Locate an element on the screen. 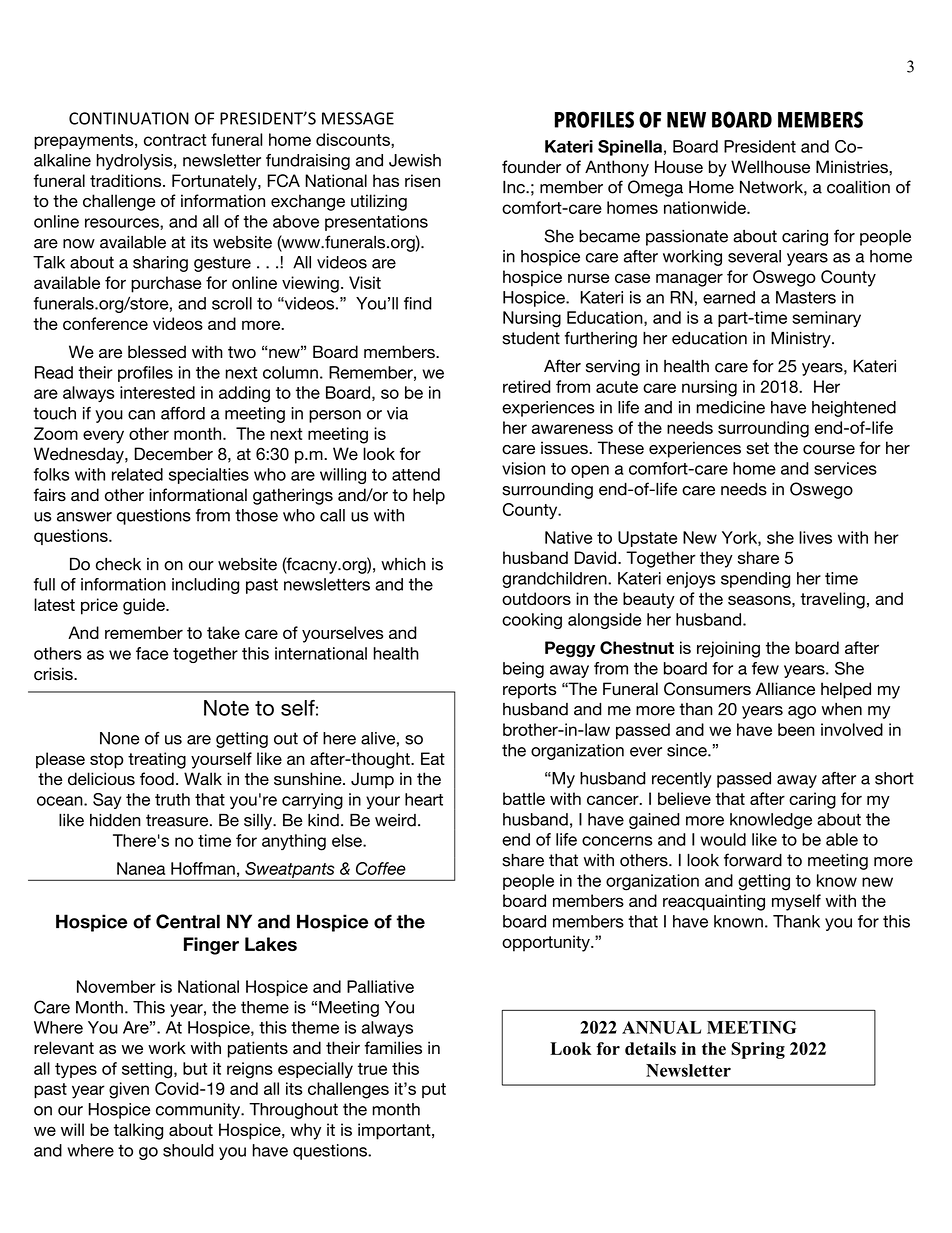 The image size is (952, 1233). course is located at coordinates (829, 450).
